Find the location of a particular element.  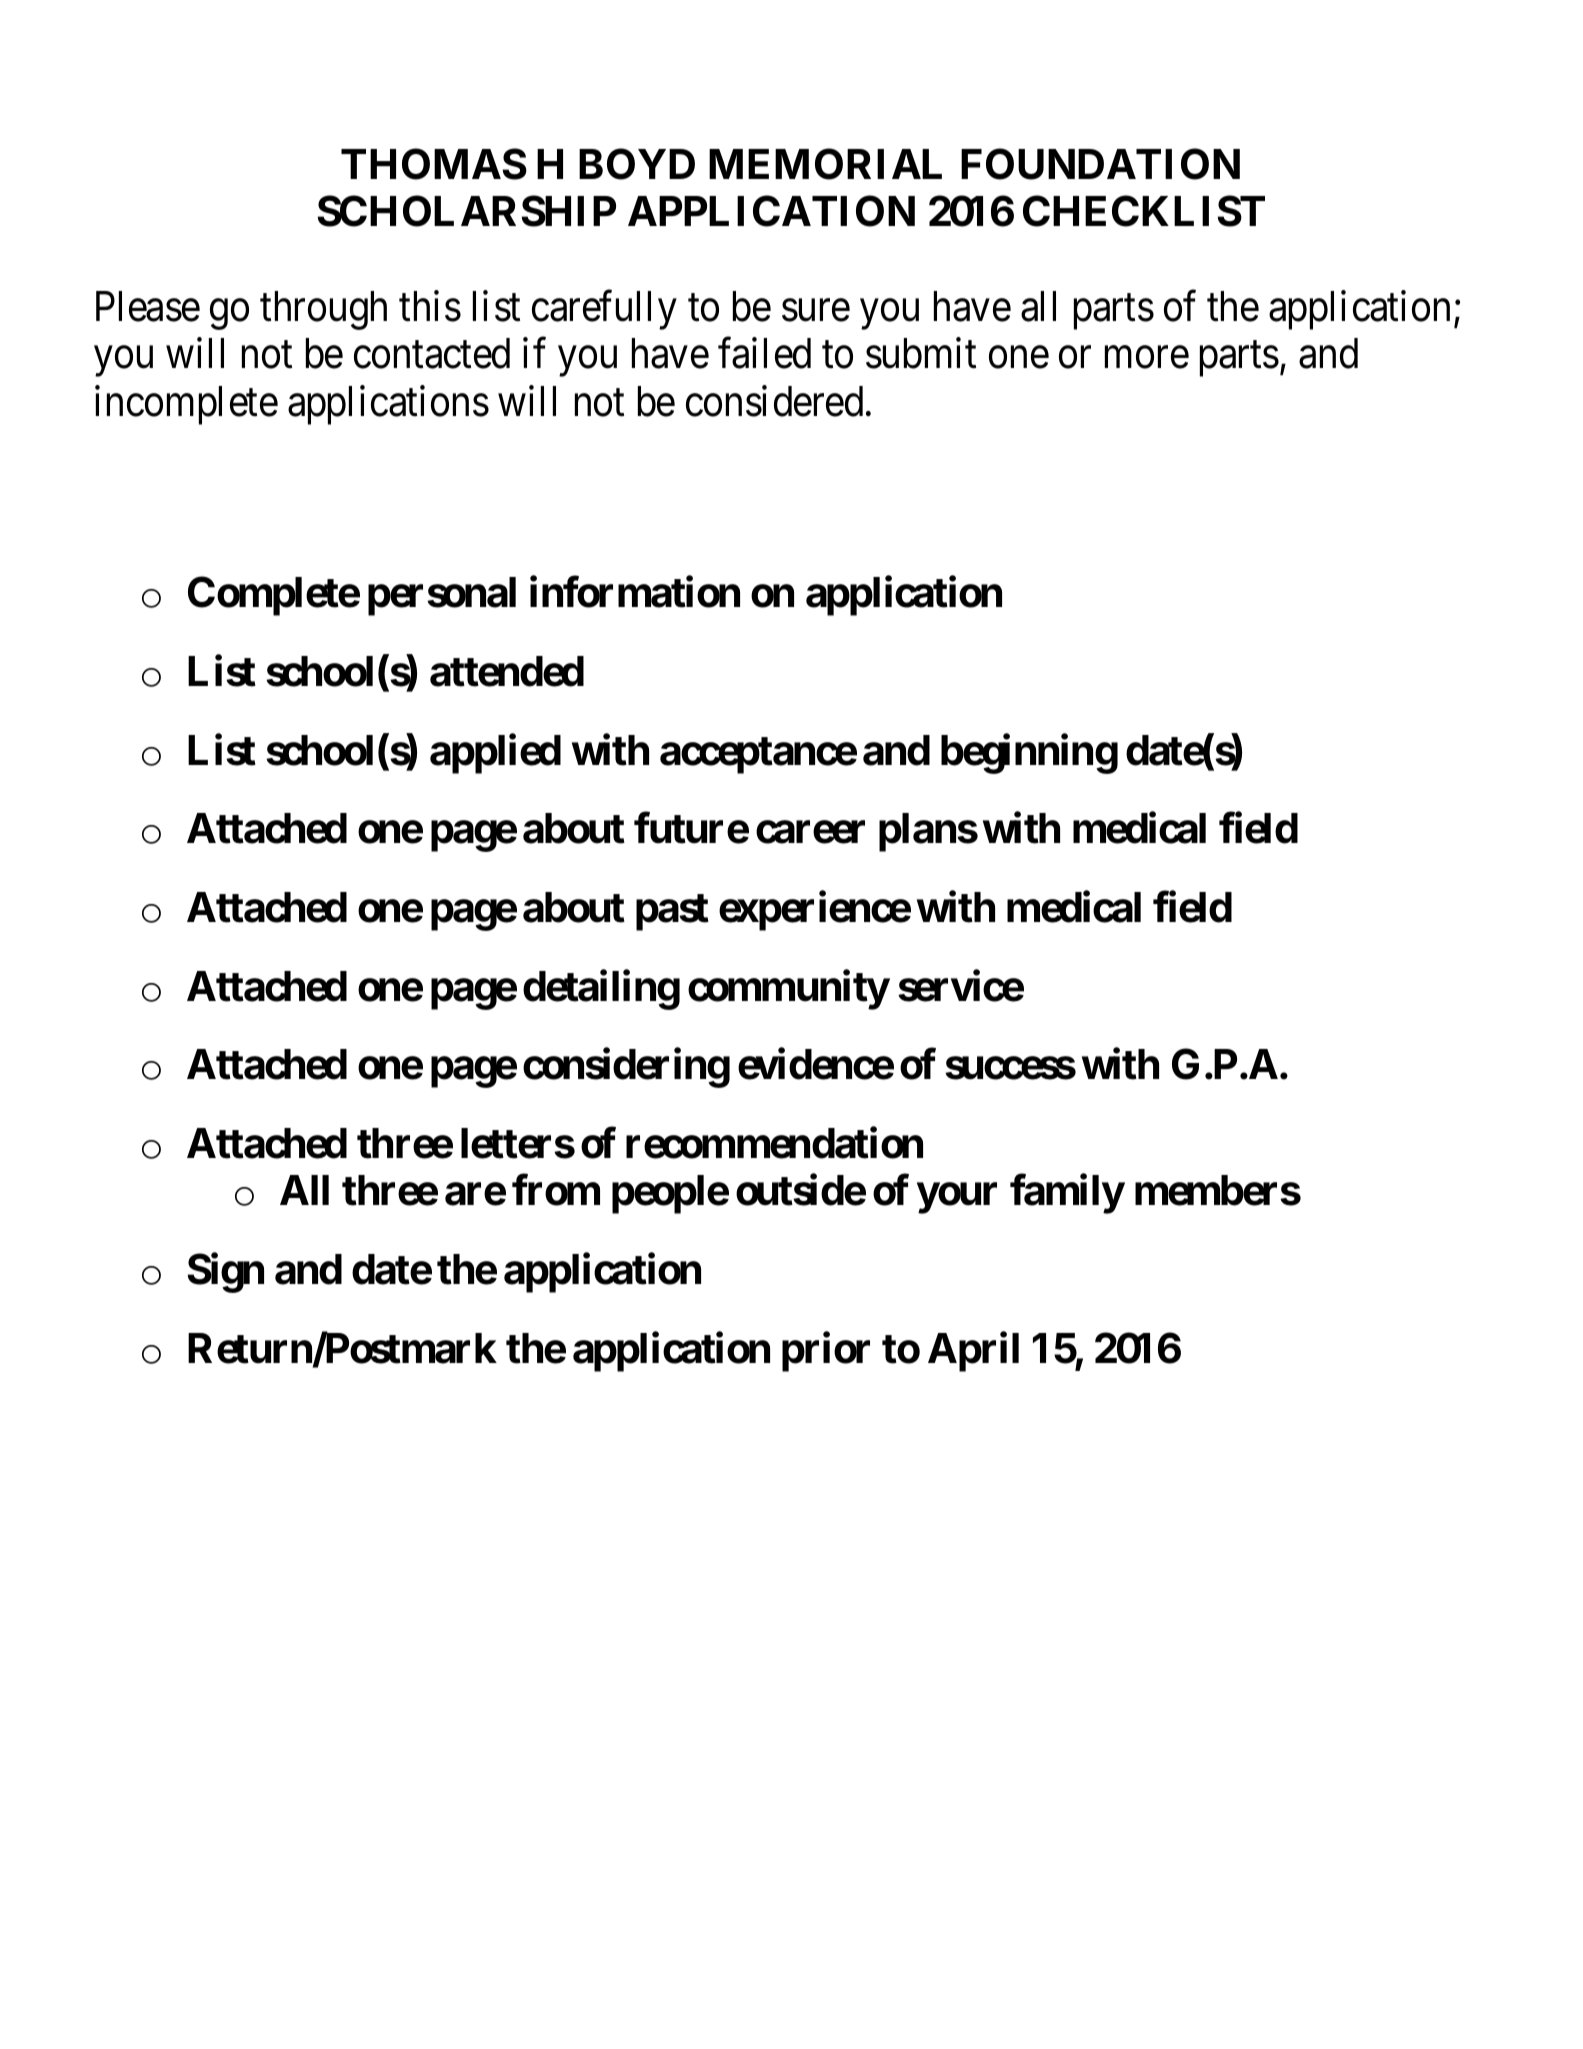

prior is located at coordinates (826, 1352).
